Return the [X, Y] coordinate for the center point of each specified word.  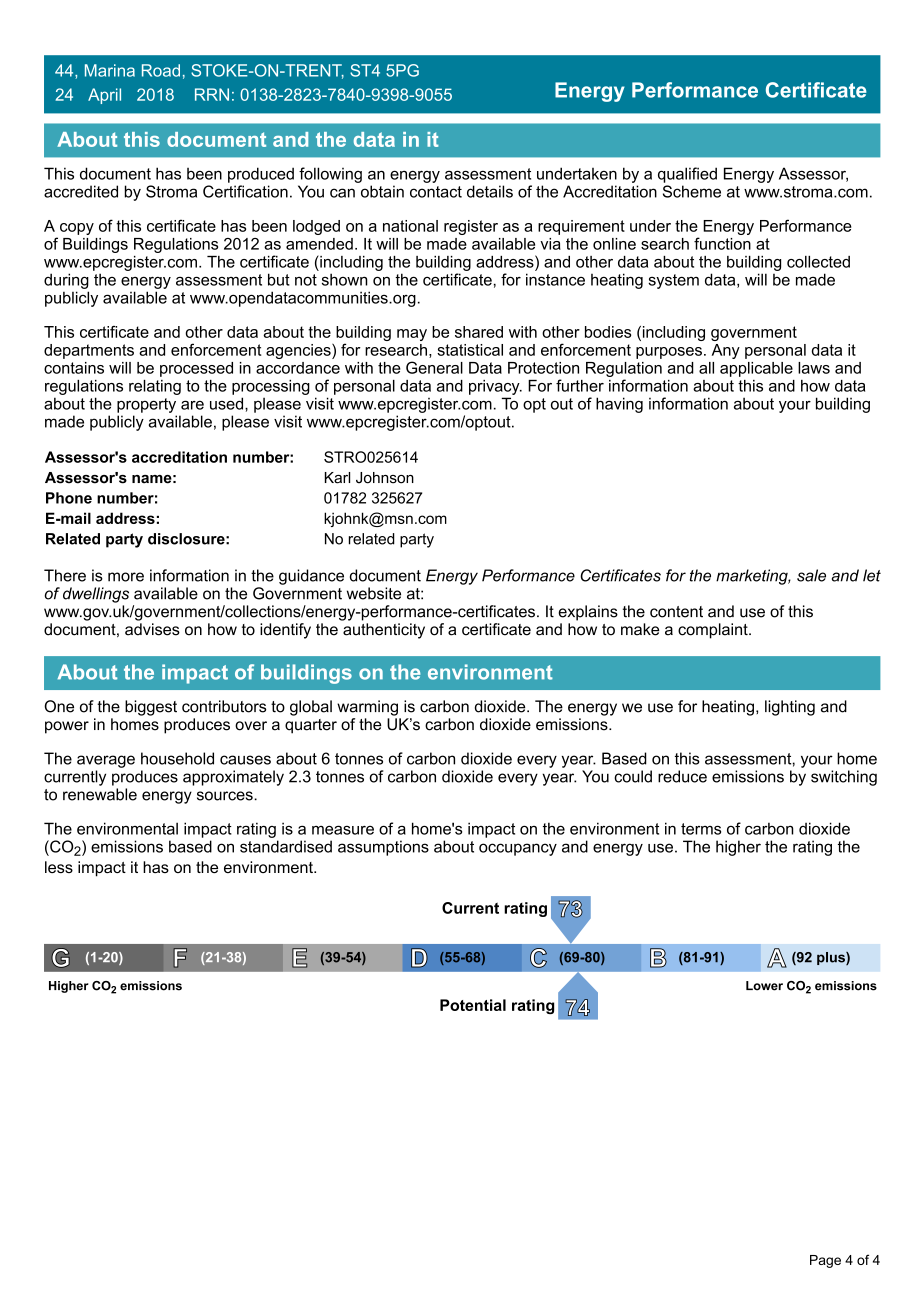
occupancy [518, 849]
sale [811, 575]
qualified [687, 175]
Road [161, 70]
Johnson [385, 478]
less [59, 867]
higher [738, 848]
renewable [100, 794]
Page [825, 1261]
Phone [69, 498]
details [490, 191]
